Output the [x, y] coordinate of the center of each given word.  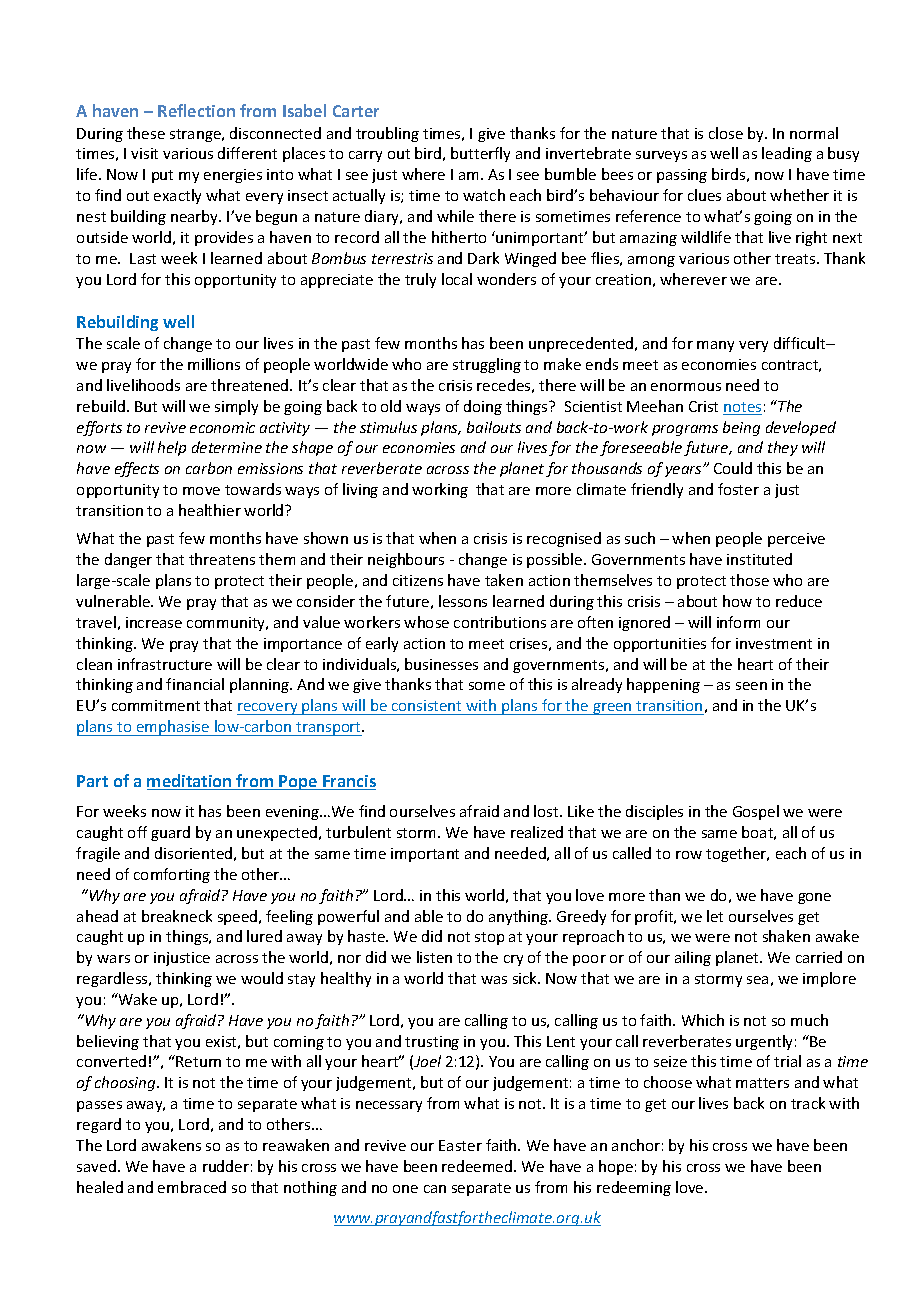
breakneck [177, 916]
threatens [222, 559]
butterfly [480, 154]
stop [489, 938]
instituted [759, 559]
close [726, 133]
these [146, 133]
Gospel [756, 812]
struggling [487, 365]
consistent [426, 705]
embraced [192, 1187]
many [715, 346]
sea [757, 980]
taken [504, 580]
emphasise [173, 728]
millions [214, 364]
